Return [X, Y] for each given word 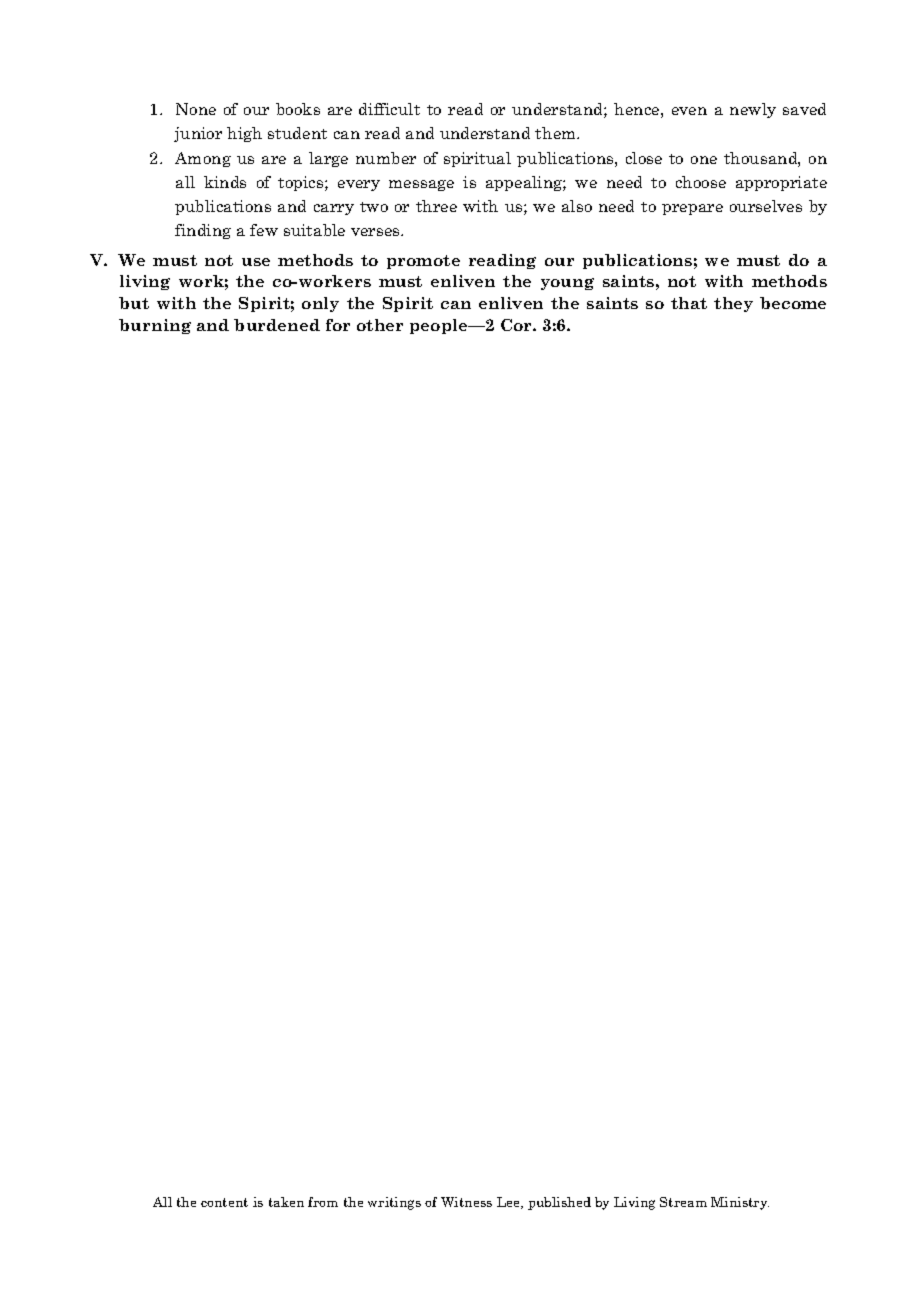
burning [155, 326]
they [733, 304]
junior [198, 134]
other [380, 325]
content [224, 1202]
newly [753, 110]
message [421, 185]
